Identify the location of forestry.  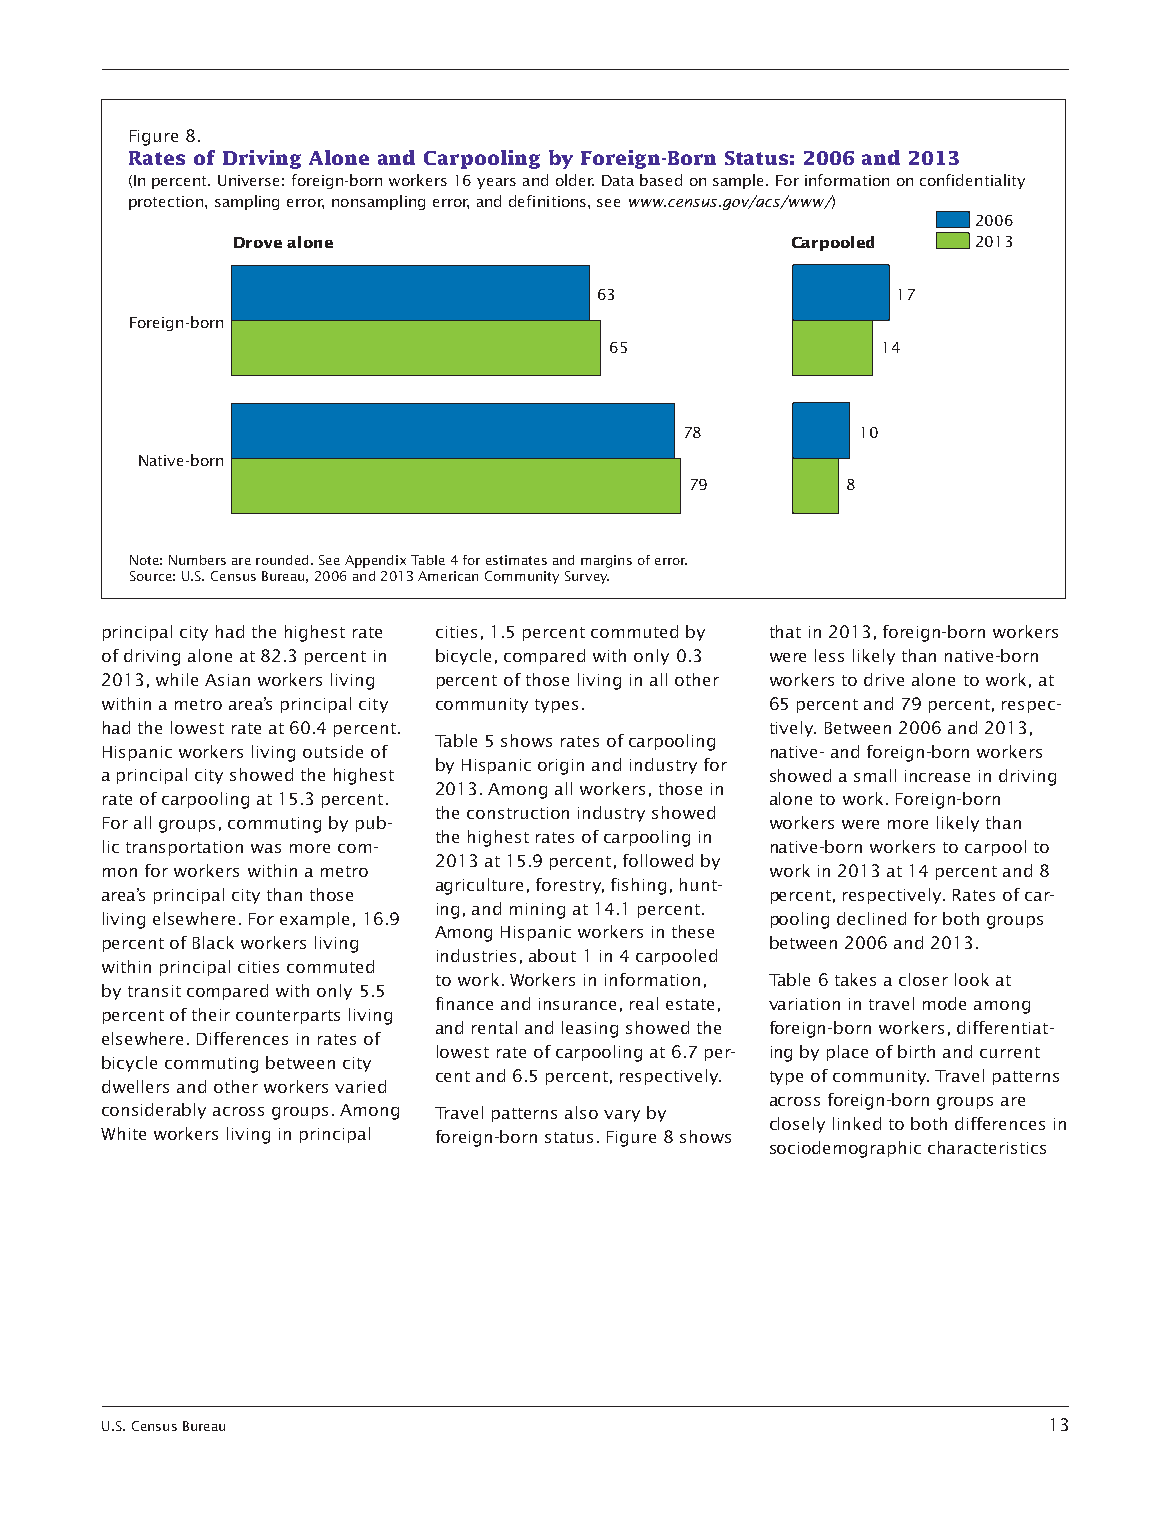
(570, 886).
